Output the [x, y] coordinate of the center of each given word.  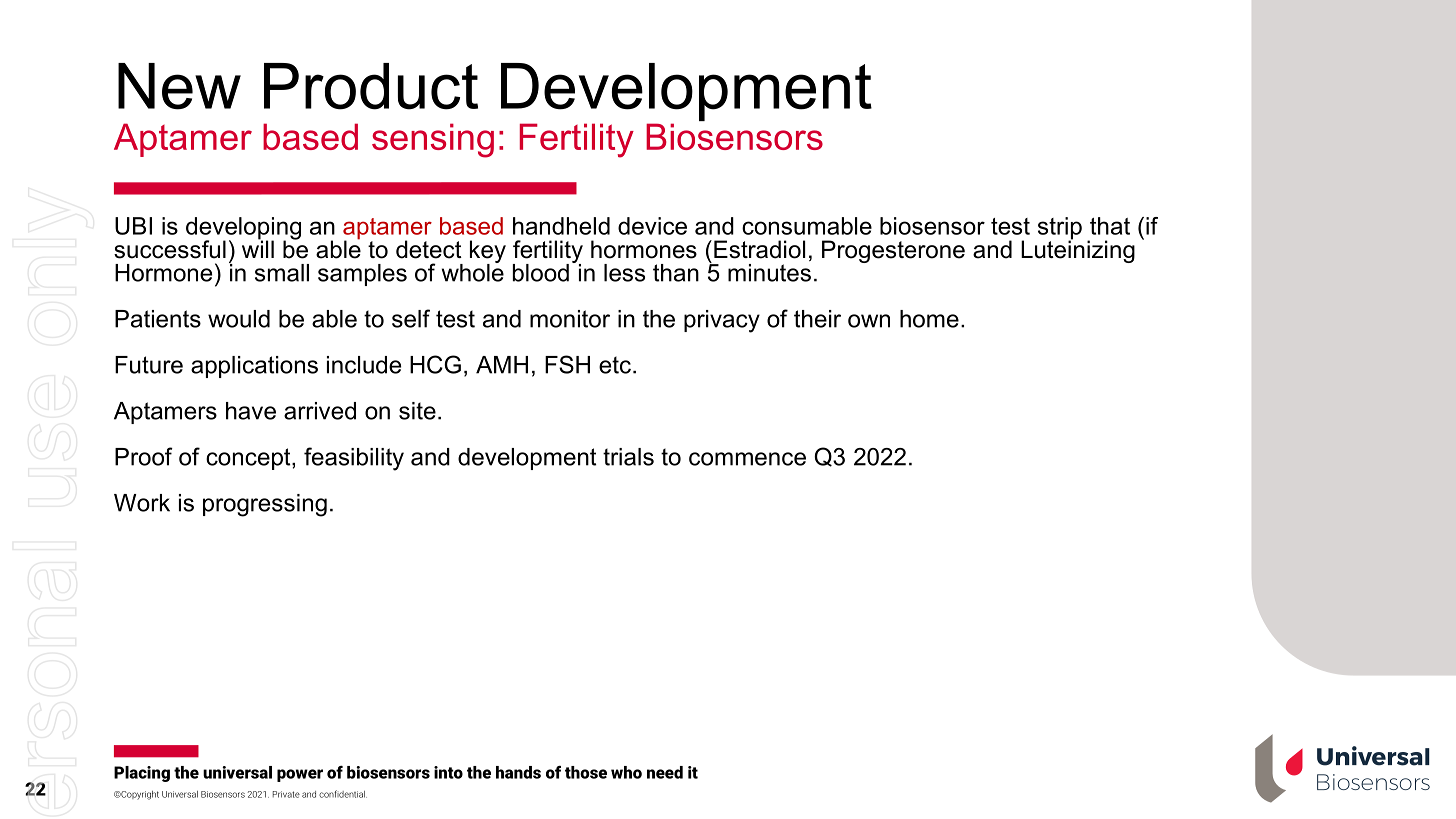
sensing [433, 140]
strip [1060, 229]
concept [249, 459]
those [586, 772]
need [665, 772]
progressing [265, 505]
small [282, 273]
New [179, 86]
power [300, 775]
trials [628, 457]
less [624, 273]
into [448, 772]
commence [747, 459]
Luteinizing [1078, 250]
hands [518, 772]
